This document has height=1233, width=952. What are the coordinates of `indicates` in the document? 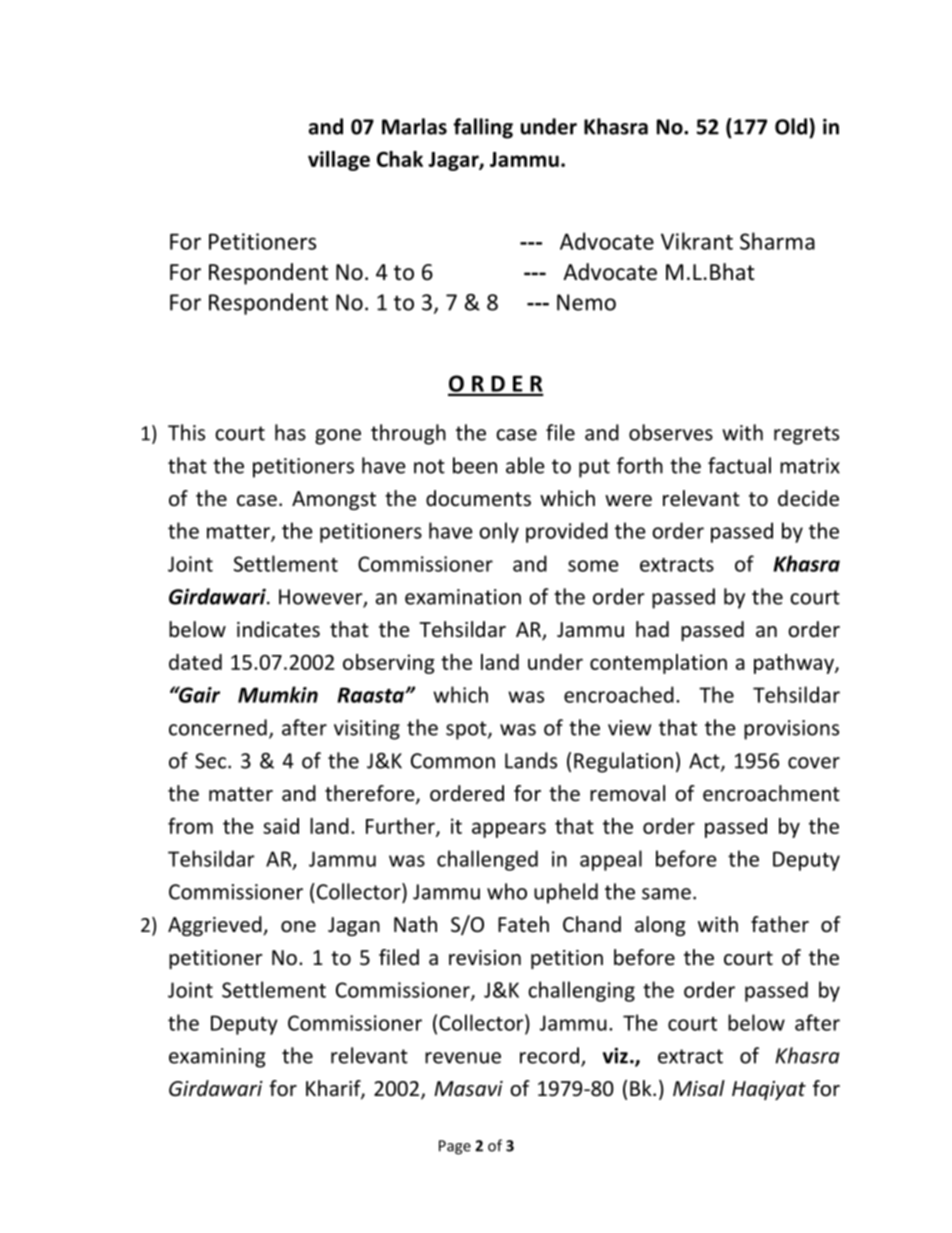 It's located at (278, 629).
